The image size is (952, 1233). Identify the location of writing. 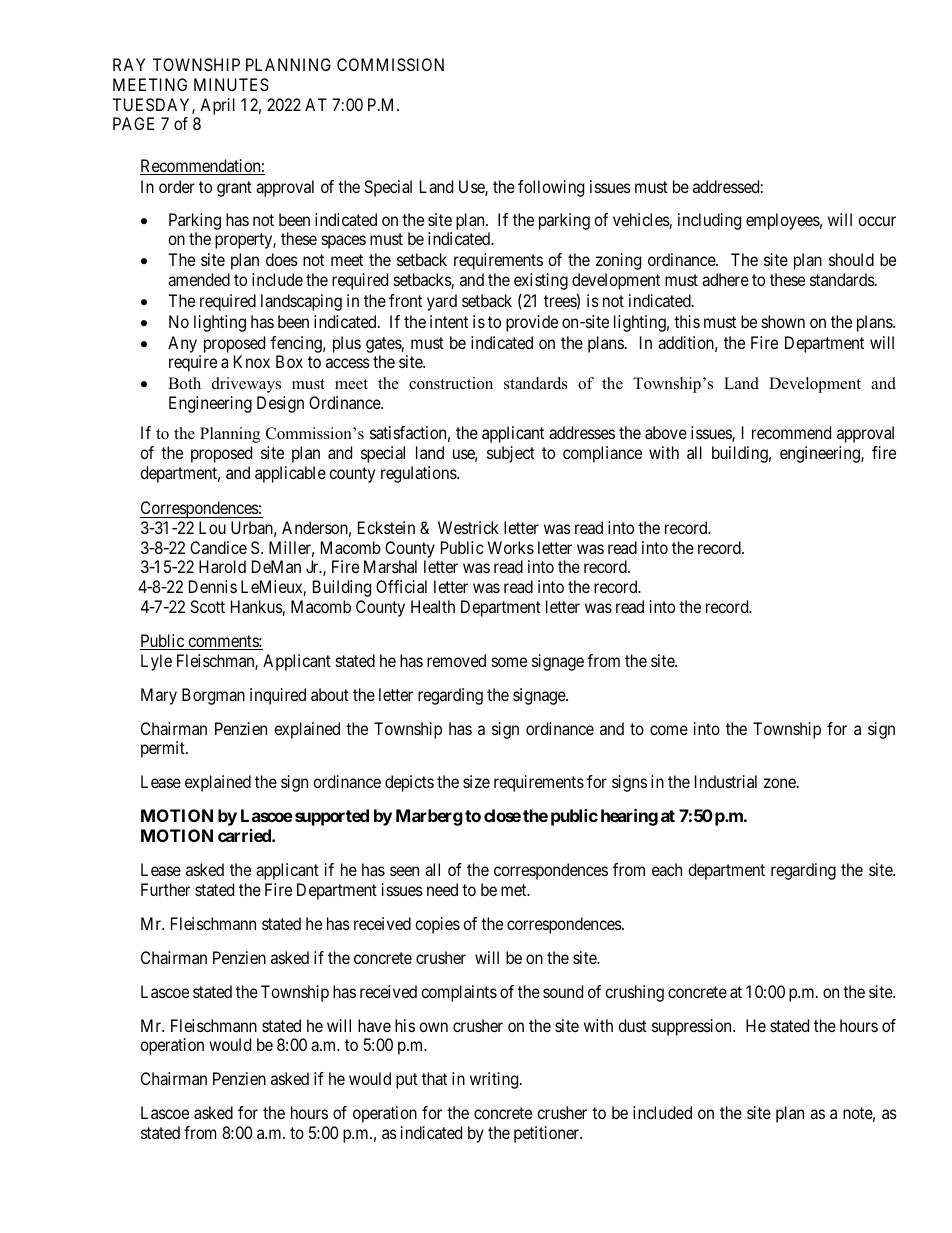
(495, 1080).
